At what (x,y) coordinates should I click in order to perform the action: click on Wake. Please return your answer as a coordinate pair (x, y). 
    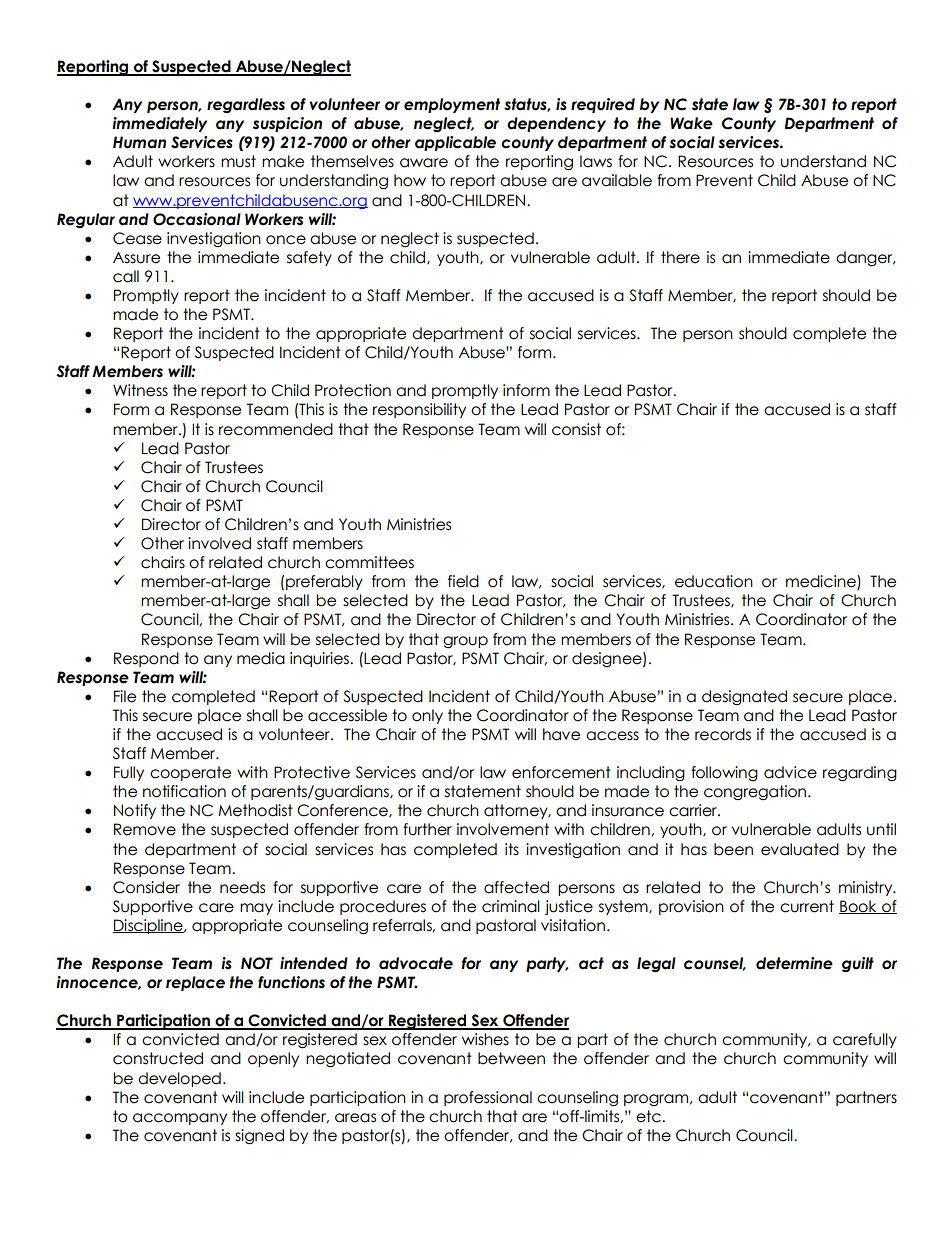
    Looking at the image, I should click on (691, 123).
